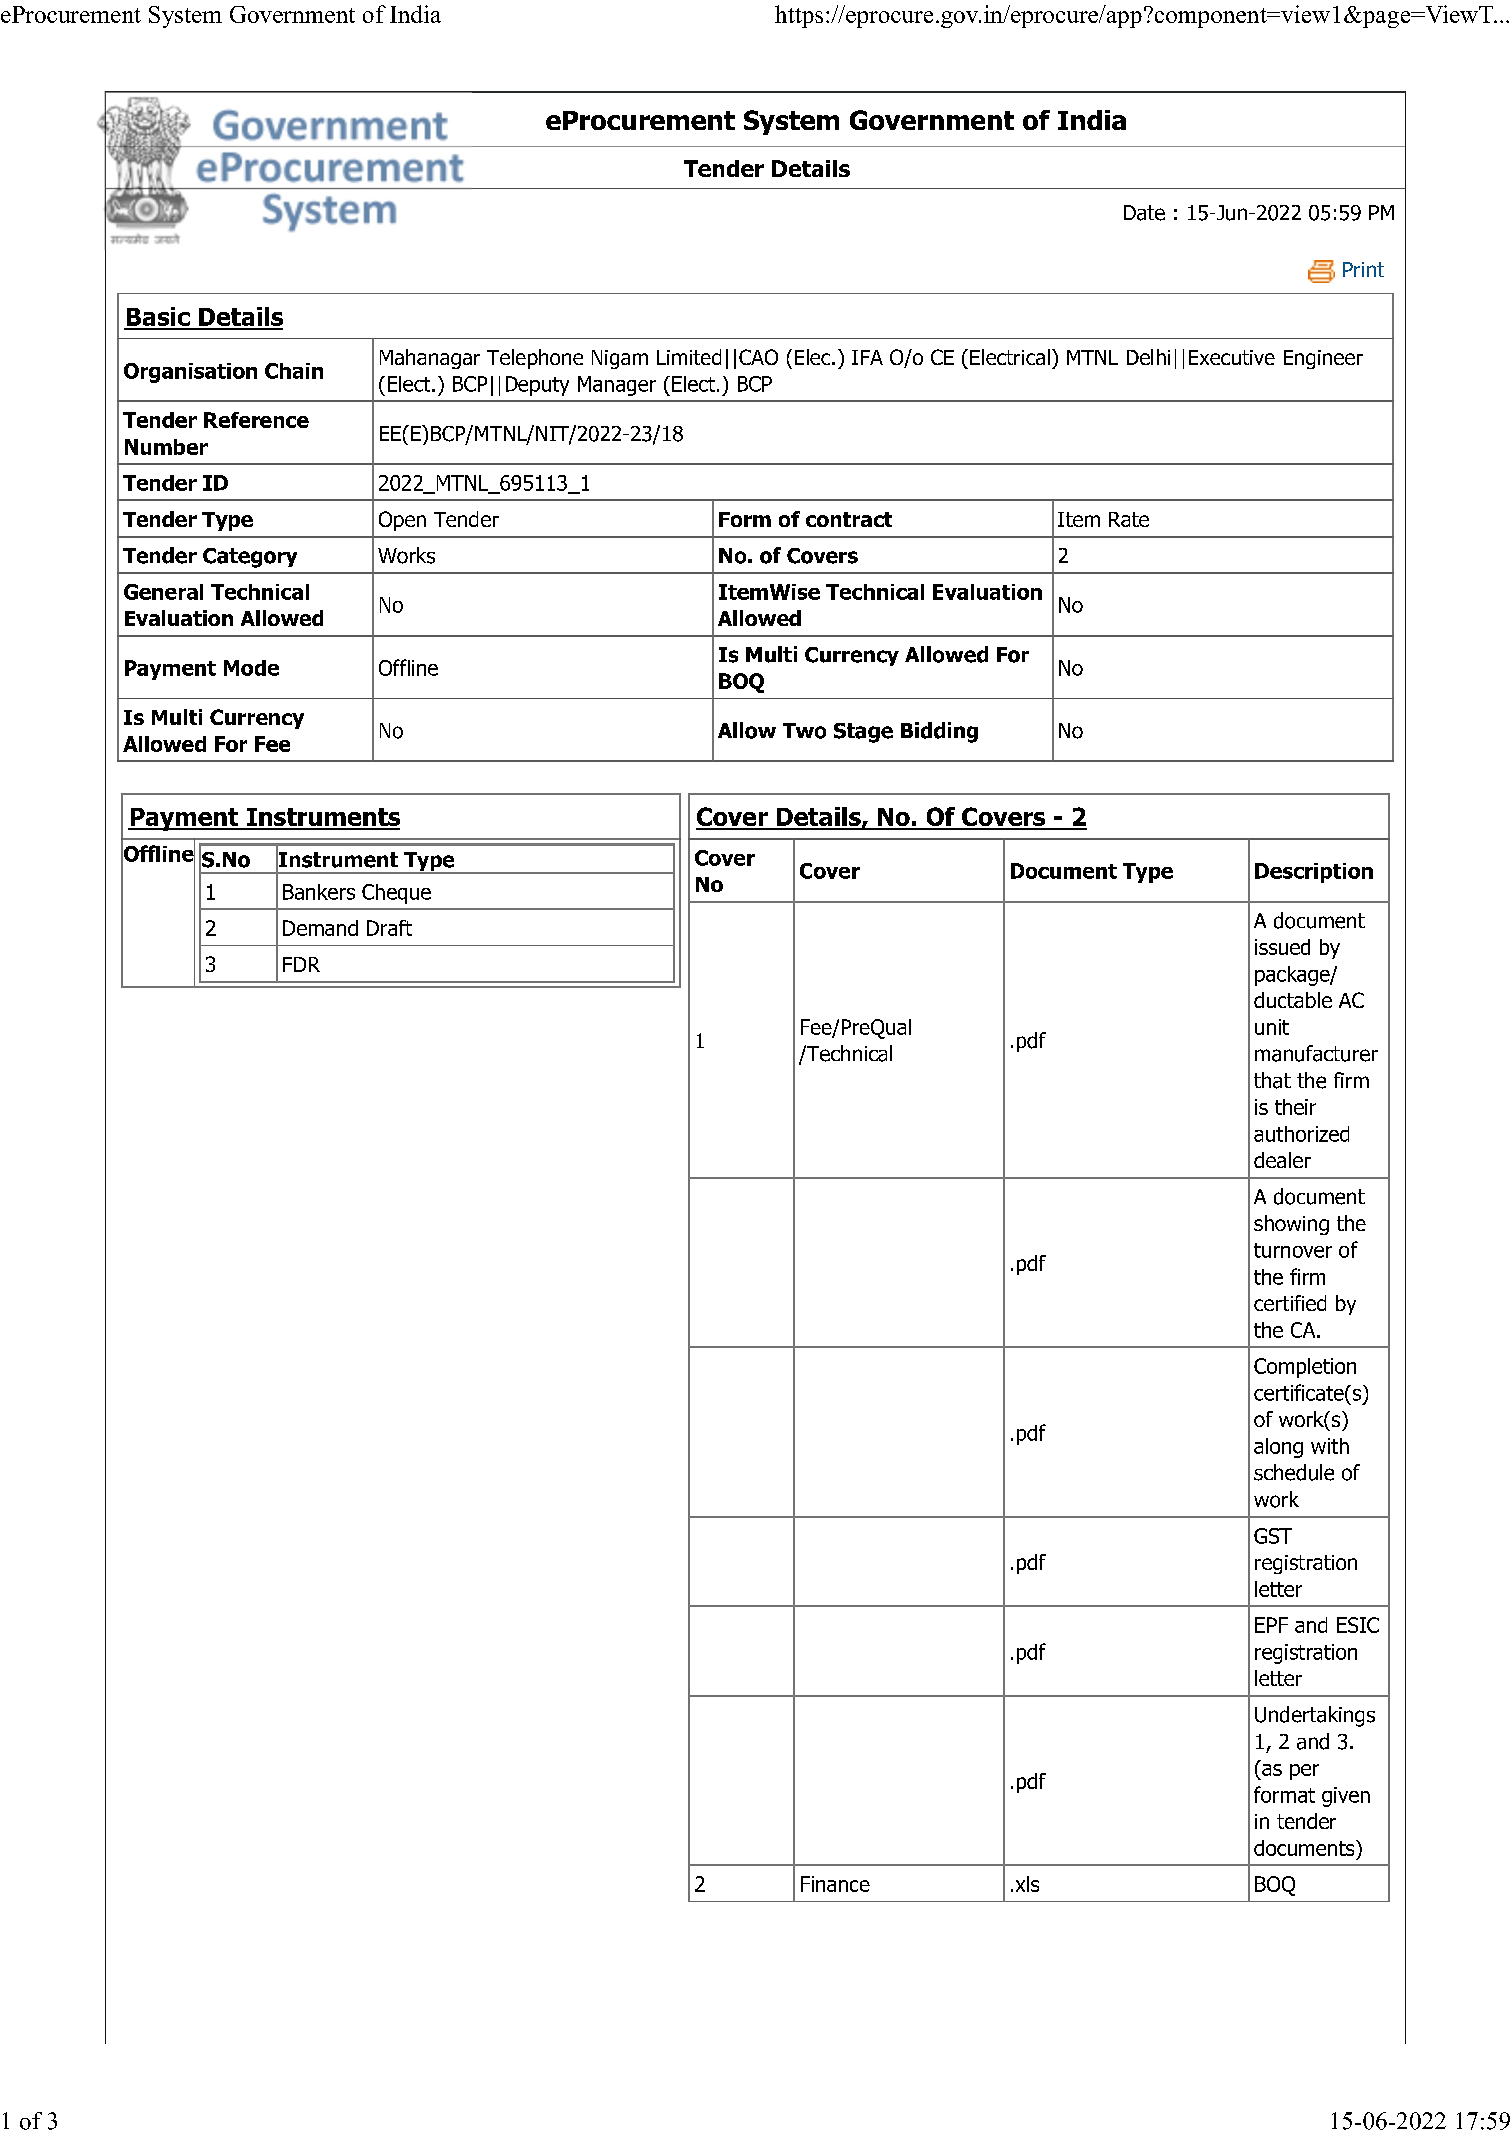 The height and width of the document is (2138, 1512). Describe the element at coordinates (301, 964) in the document. I see `FDR` at that location.
